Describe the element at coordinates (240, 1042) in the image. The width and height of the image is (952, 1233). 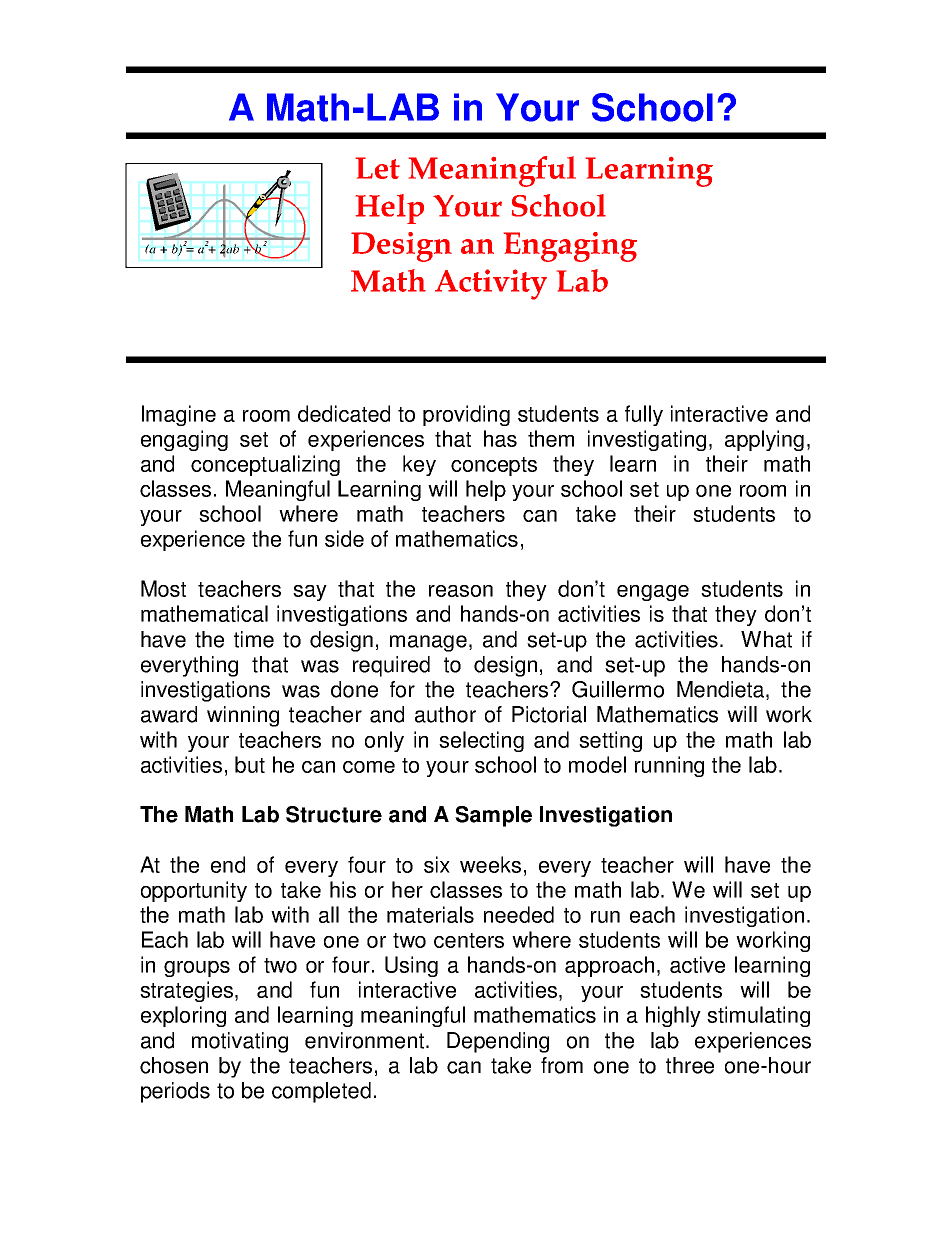
I see `motivating` at that location.
